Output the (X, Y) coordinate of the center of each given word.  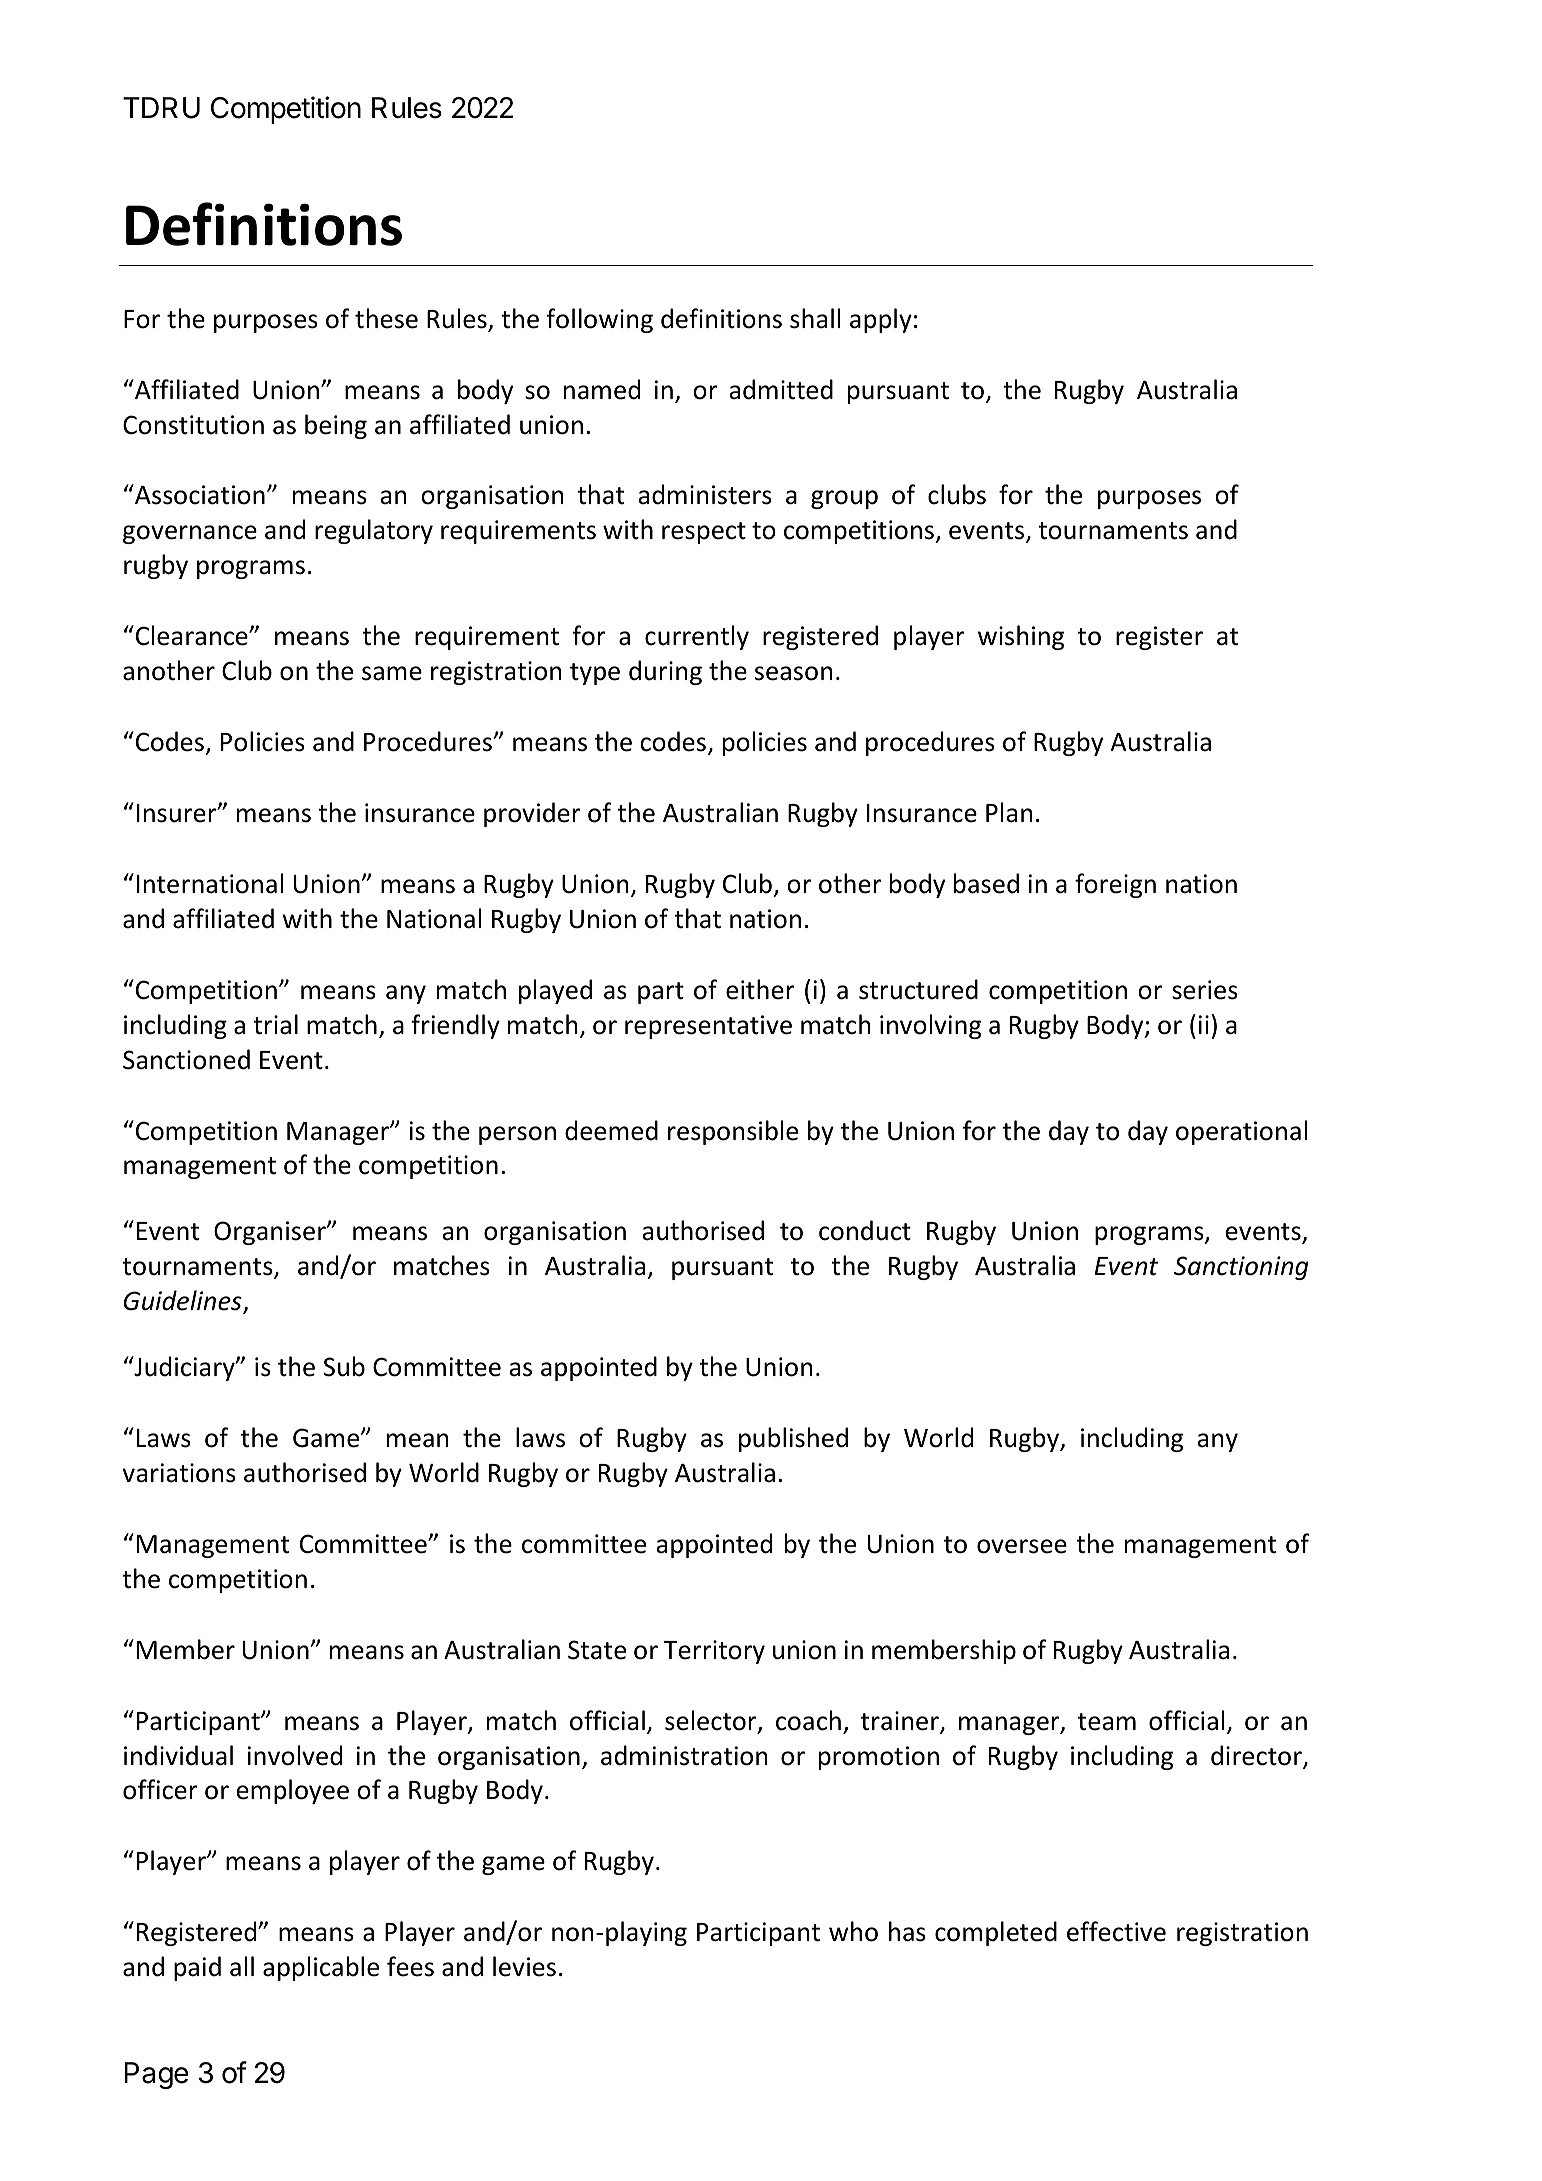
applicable (321, 1968)
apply (881, 320)
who (853, 1931)
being (336, 426)
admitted (781, 389)
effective (1116, 1931)
